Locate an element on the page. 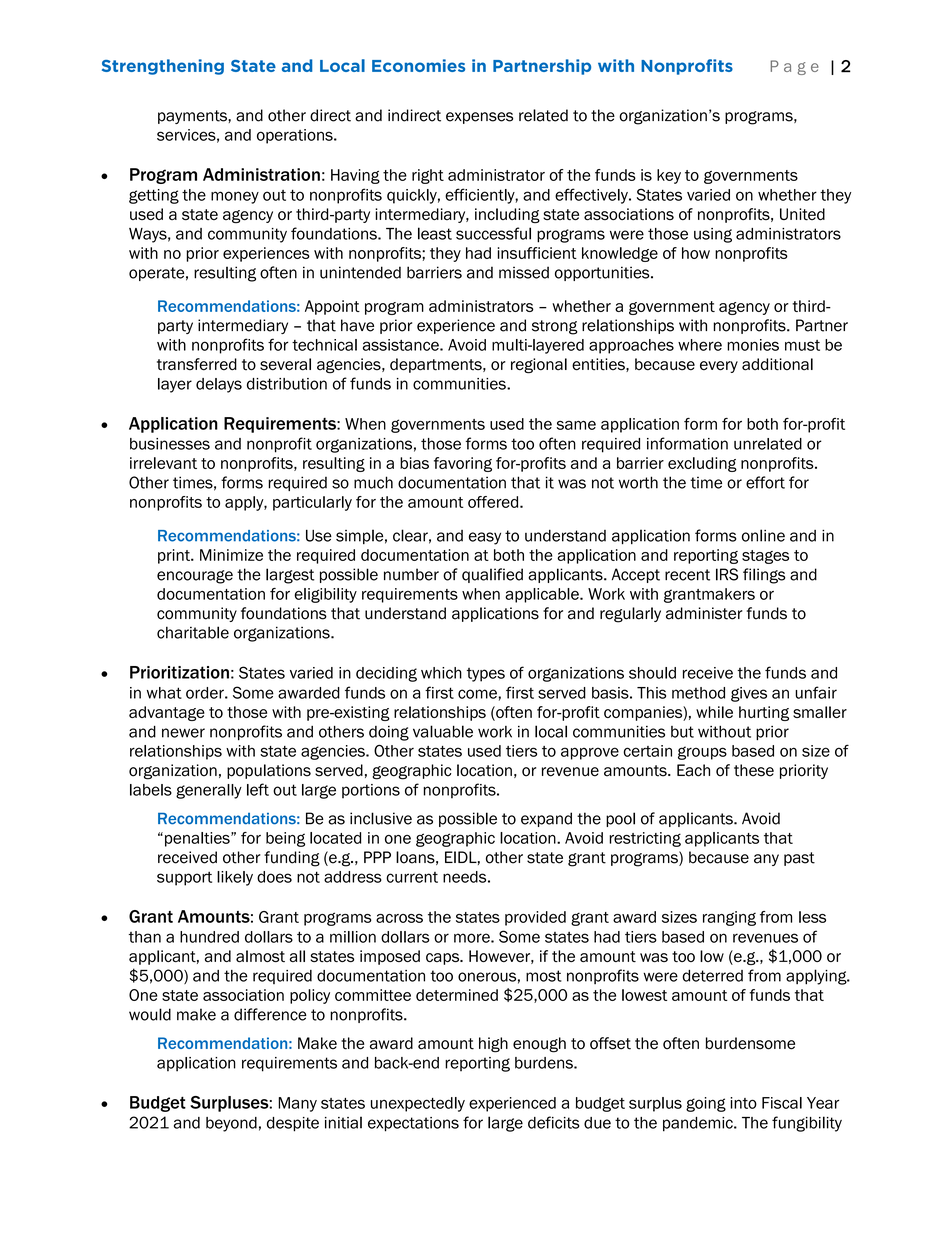  delays is located at coordinates (219, 385).
